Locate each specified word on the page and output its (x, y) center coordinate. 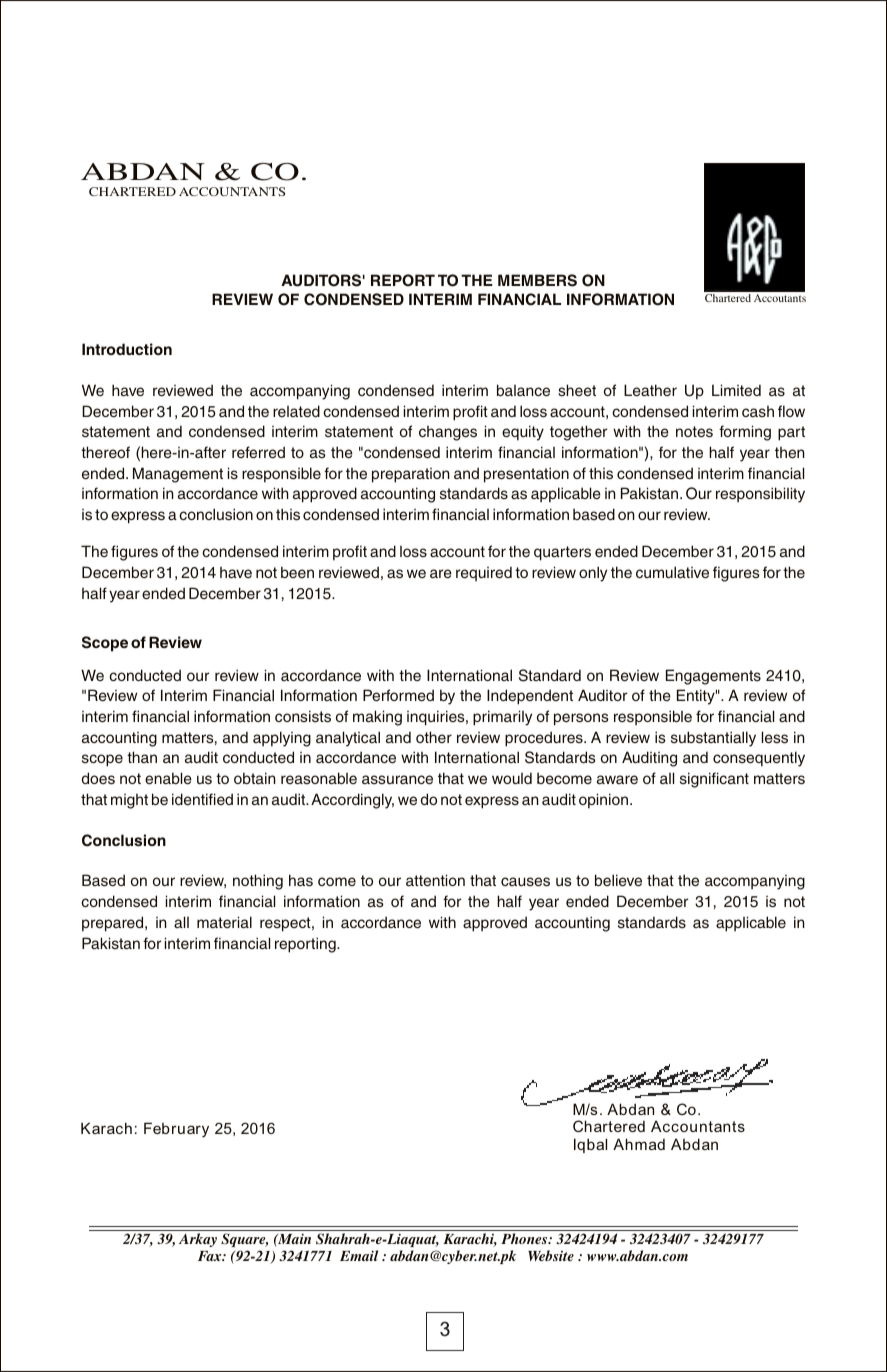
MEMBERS (537, 280)
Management (178, 475)
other (434, 737)
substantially (713, 739)
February (176, 1130)
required (484, 573)
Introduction (127, 349)
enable (168, 778)
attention (435, 880)
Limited (736, 390)
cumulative (672, 572)
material (224, 922)
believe (618, 880)
